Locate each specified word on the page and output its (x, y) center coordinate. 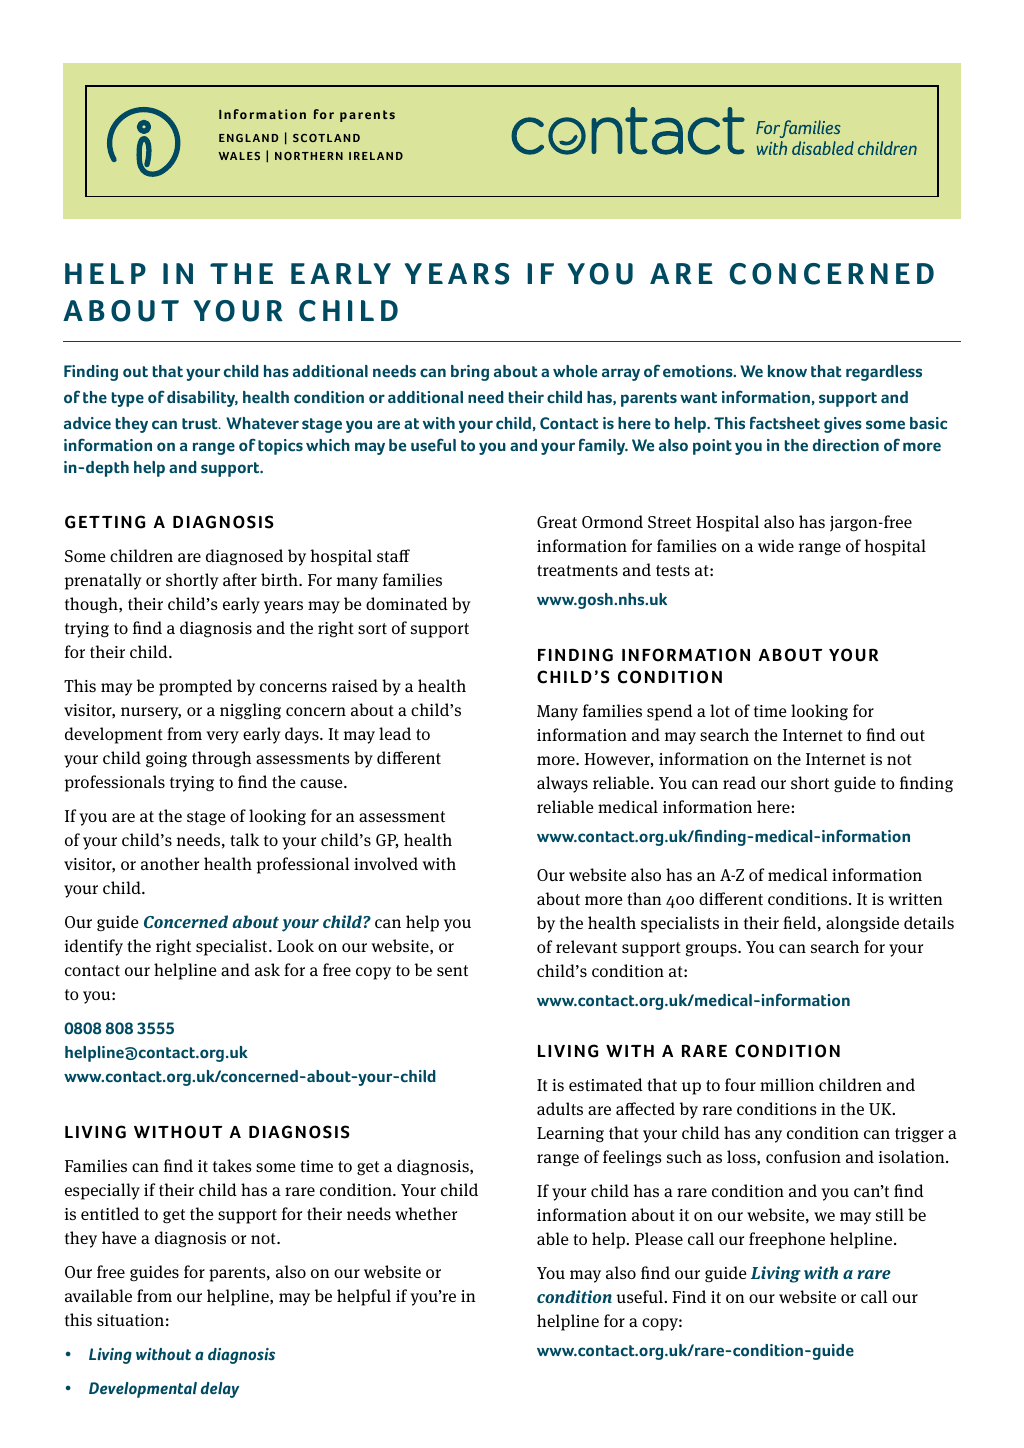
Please (659, 1239)
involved (386, 863)
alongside (862, 924)
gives (843, 425)
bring (470, 373)
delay (220, 1390)
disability (202, 399)
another (170, 864)
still (890, 1214)
